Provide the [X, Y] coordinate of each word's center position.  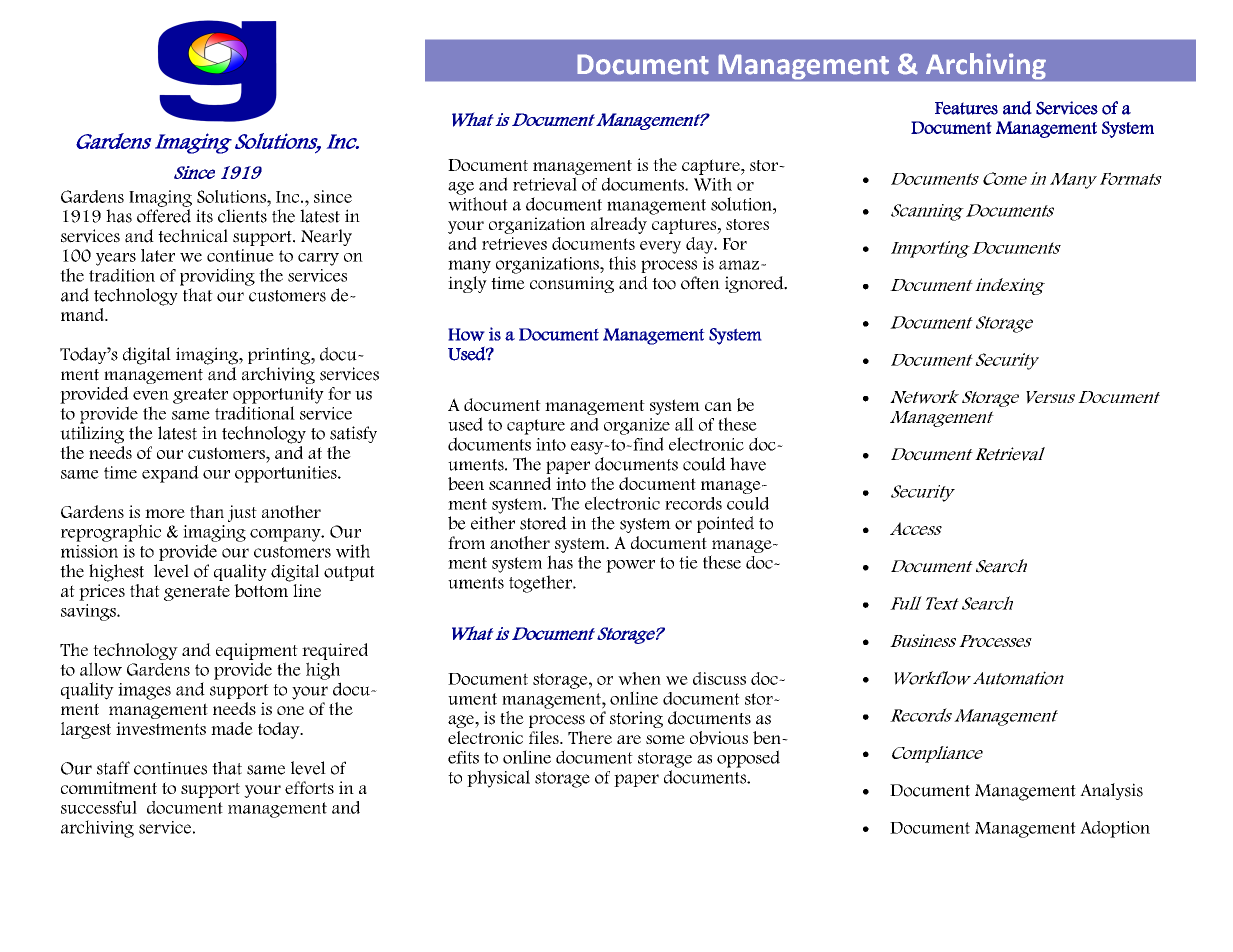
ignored [755, 284]
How [466, 334]
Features [966, 108]
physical [498, 779]
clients [242, 216]
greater [200, 396]
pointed [725, 524]
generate [197, 593]
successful [99, 807]
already [619, 225]
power [630, 566]
